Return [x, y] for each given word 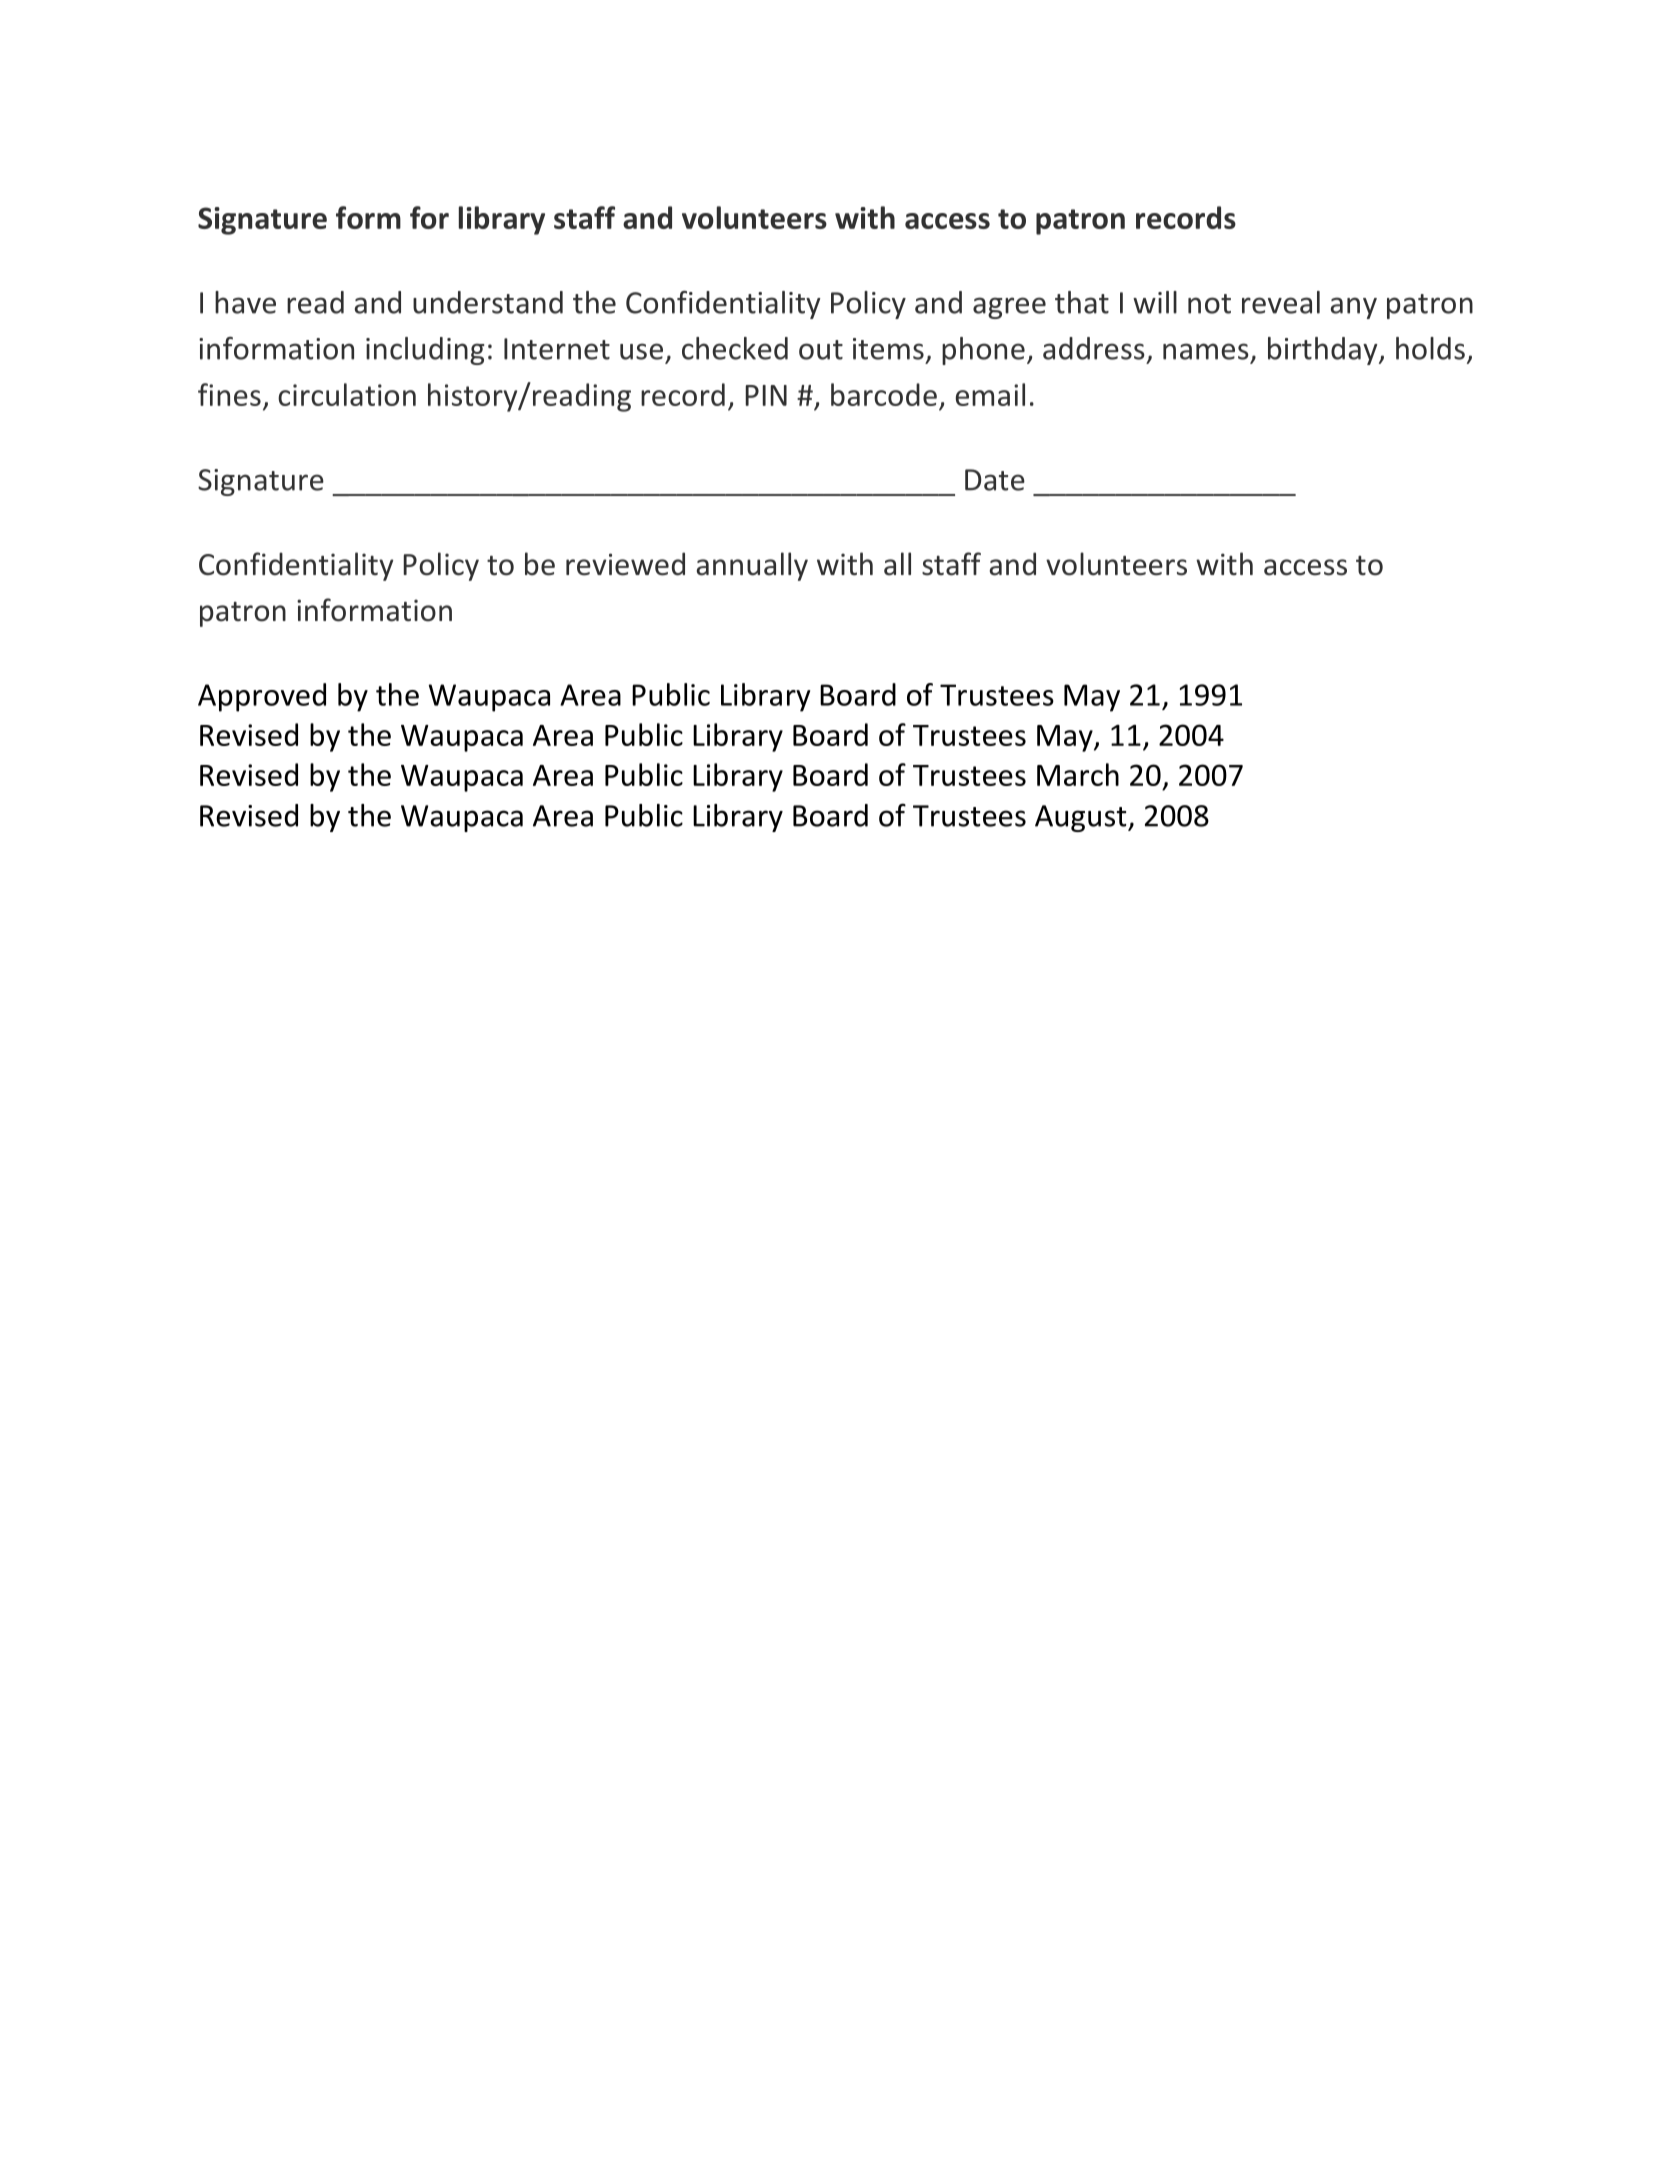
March [1078, 774]
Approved [262, 697]
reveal [1281, 302]
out [821, 350]
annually [752, 566]
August [1082, 818]
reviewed [625, 564]
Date [995, 480]
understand [488, 302]
